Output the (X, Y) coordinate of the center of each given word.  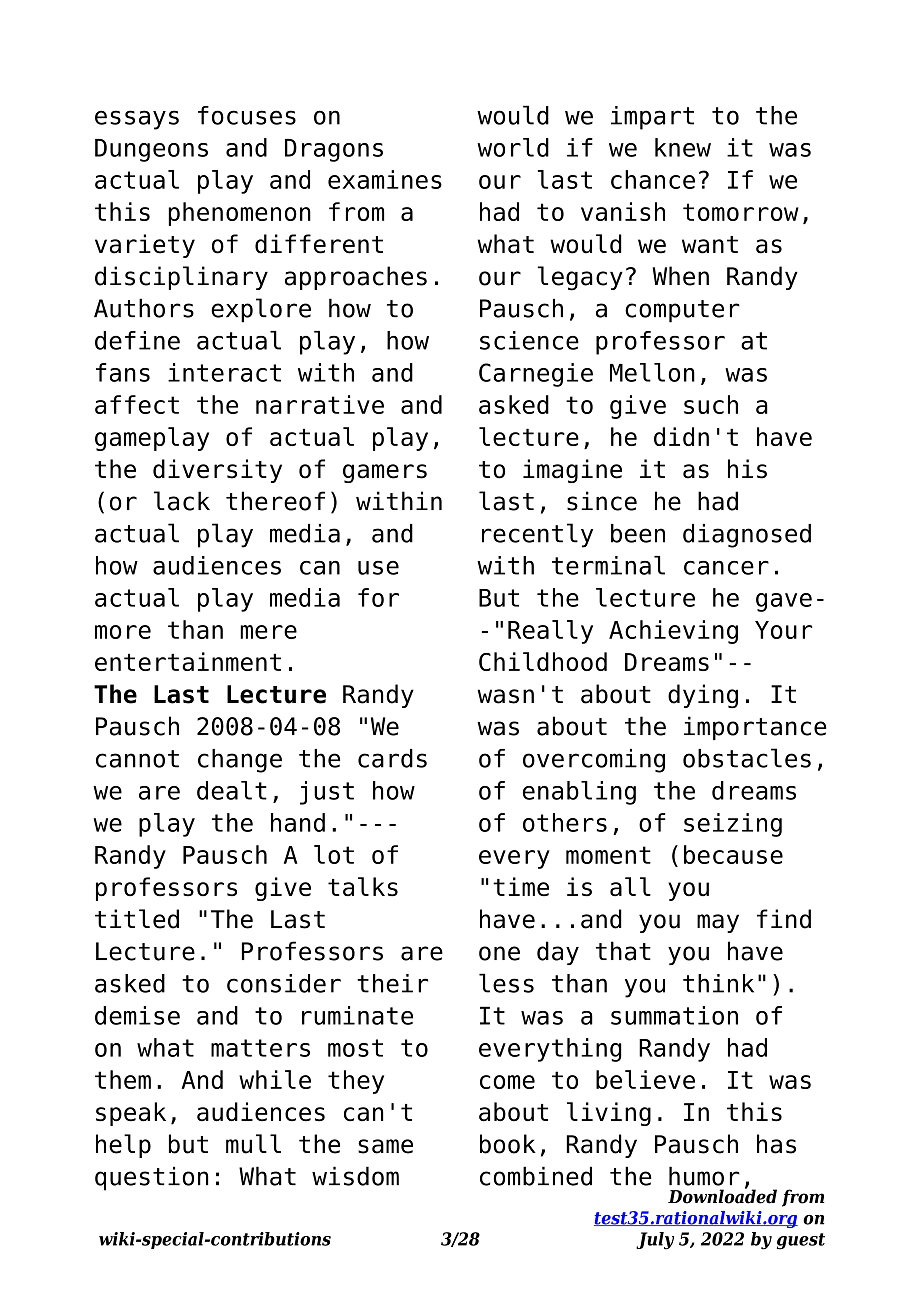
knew (683, 147)
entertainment (188, 661)
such (711, 404)
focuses (247, 115)
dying (703, 696)
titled (137, 919)
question (151, 1178)
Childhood (543, 661)
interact (224, 372)
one (499, 953)
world (513, 147)
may (718, 923)
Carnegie (536, 375)
